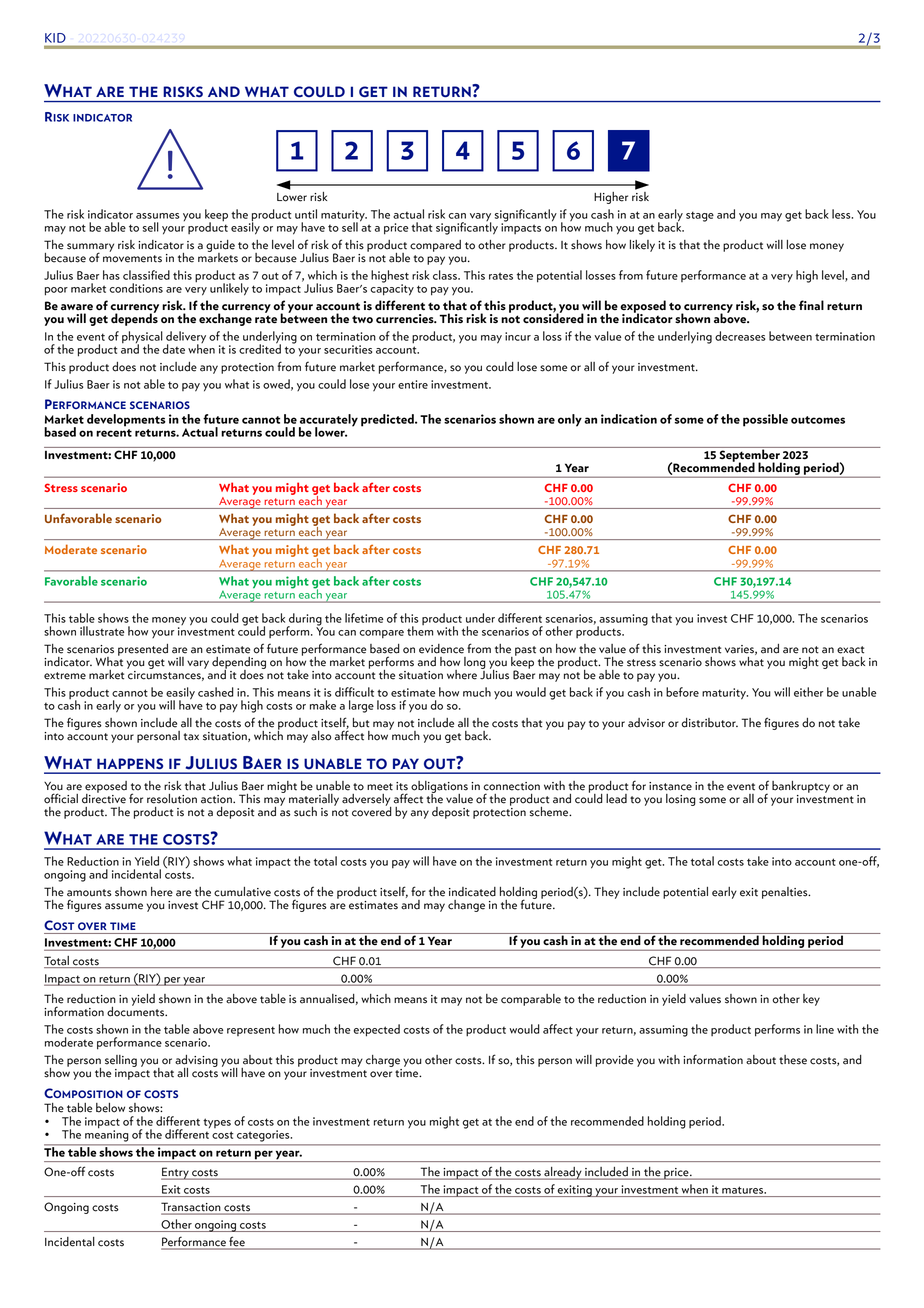 This page has width=924, height=1308. Describe the element at coordinates (306, 214) in the page. I see `until` at that location.
